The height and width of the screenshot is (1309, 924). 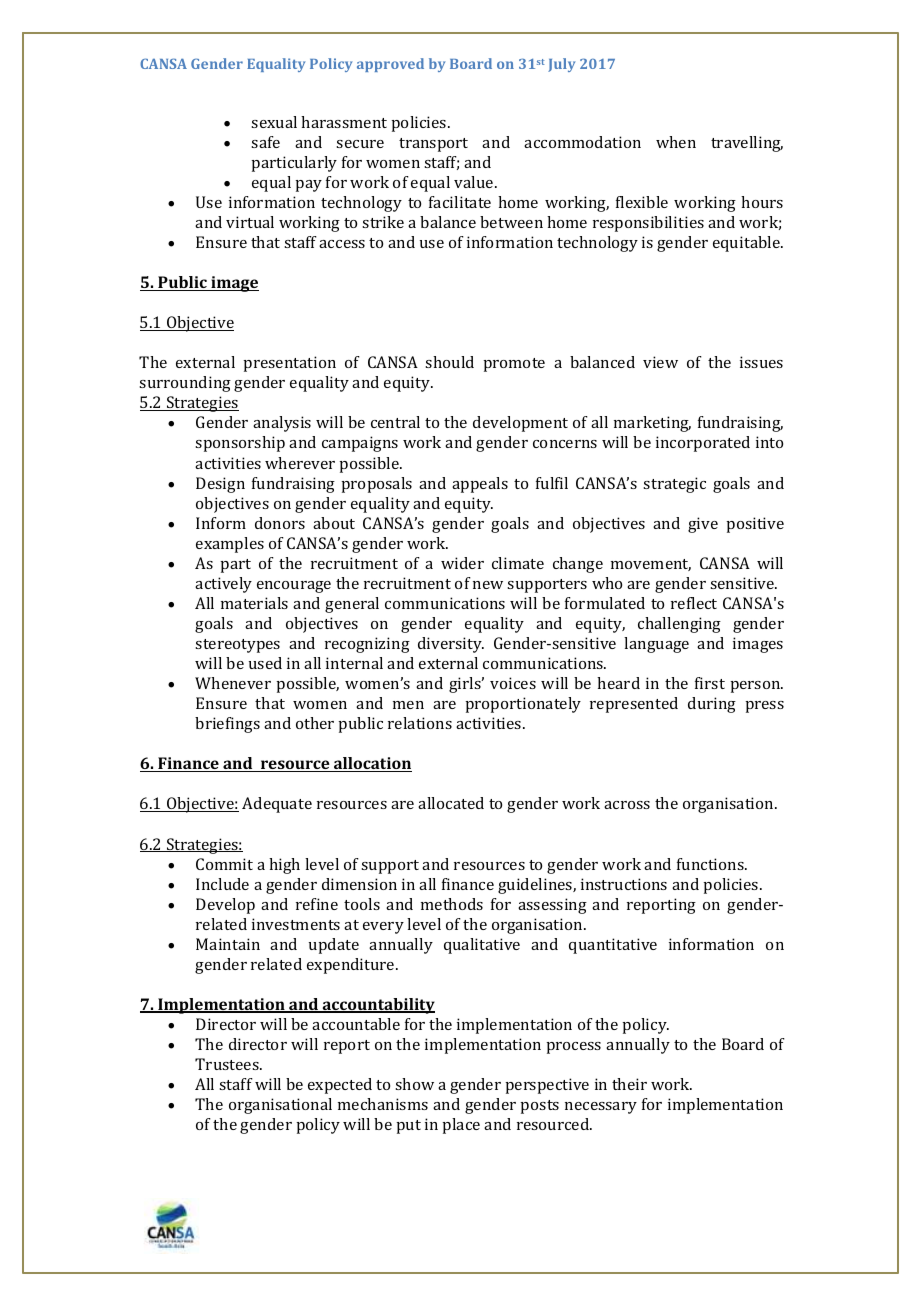 What do you see at coordinates (228, 1064) in the screenshot?
I see `Trustees` at bounding box center [228, 1064].
